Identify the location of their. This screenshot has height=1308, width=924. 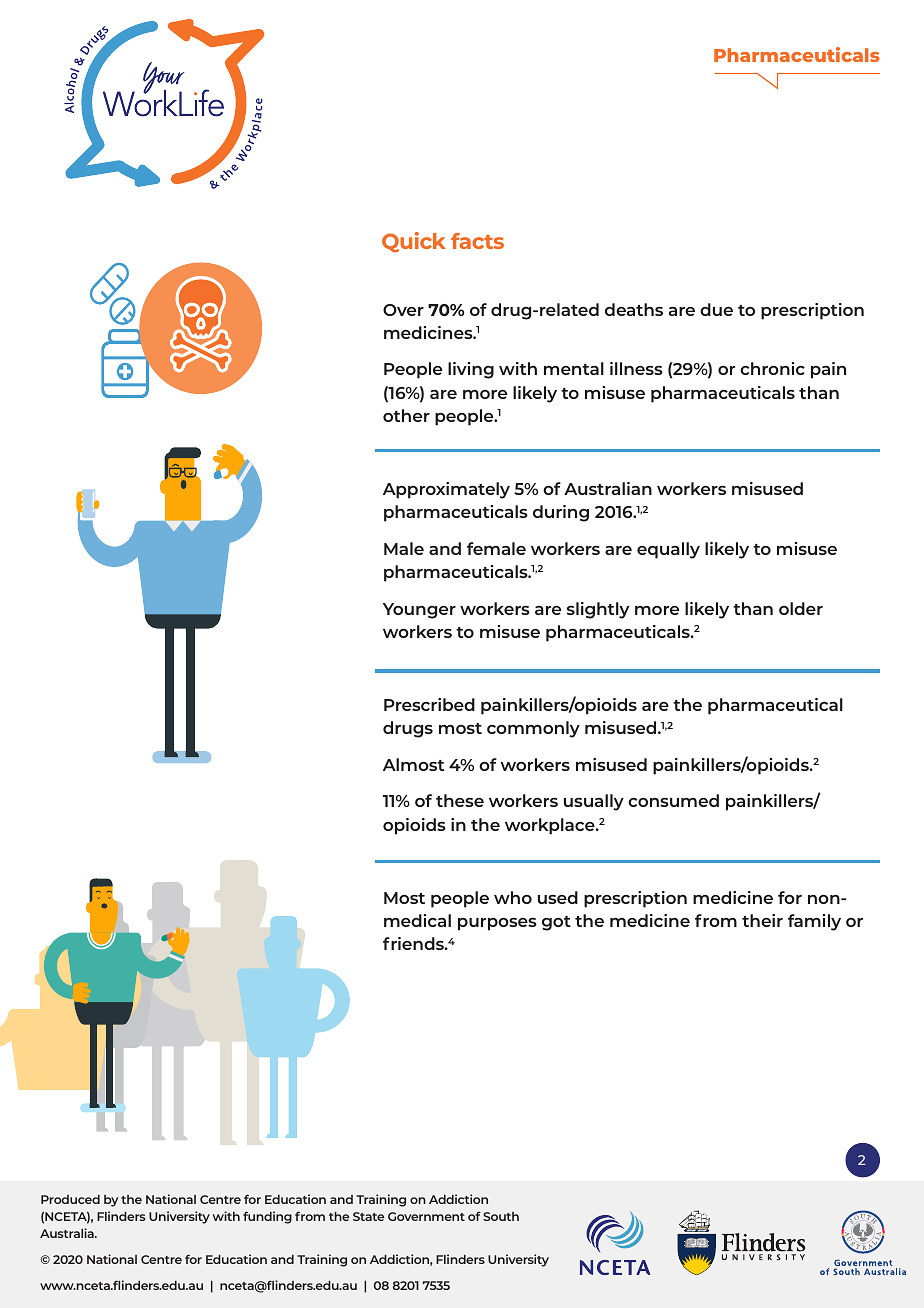
(762, 920).
